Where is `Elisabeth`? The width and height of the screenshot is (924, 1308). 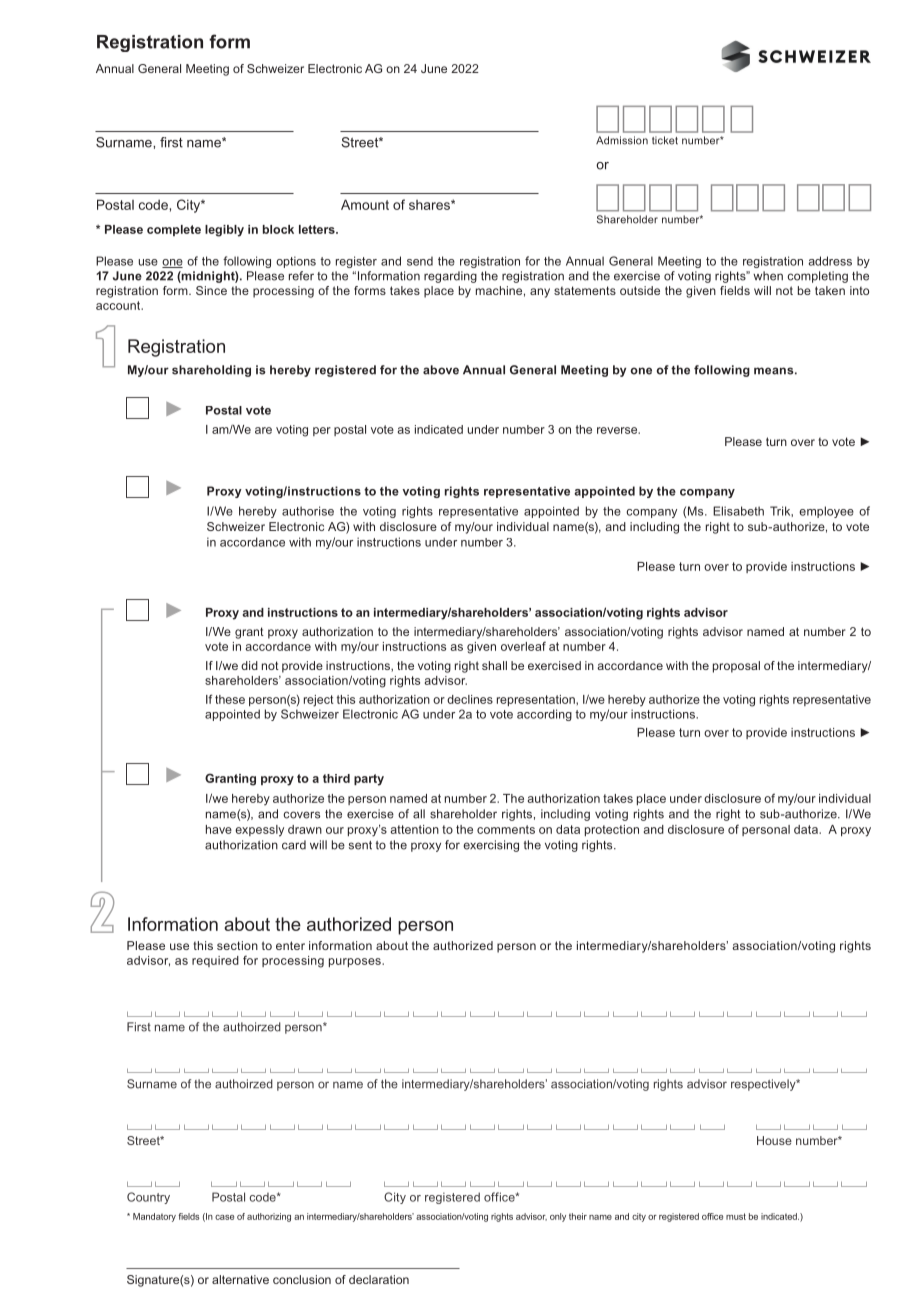
Elisabeth is located at coordinates (738, 511).
